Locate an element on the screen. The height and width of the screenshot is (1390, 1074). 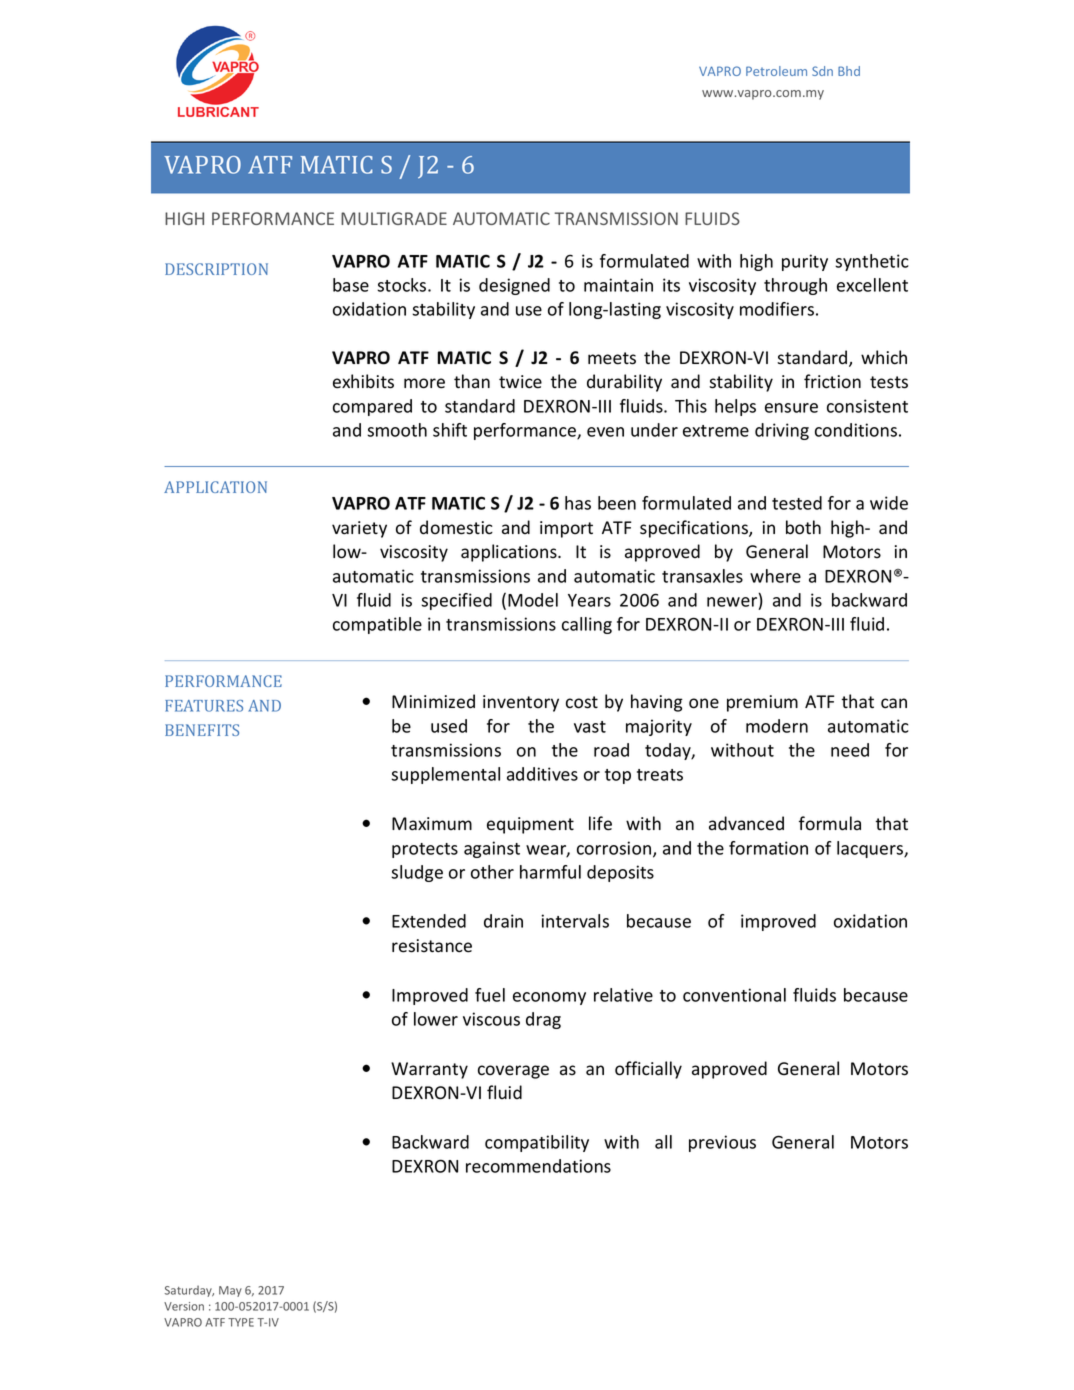
FEATURES is located at coordinates (204, 706).
